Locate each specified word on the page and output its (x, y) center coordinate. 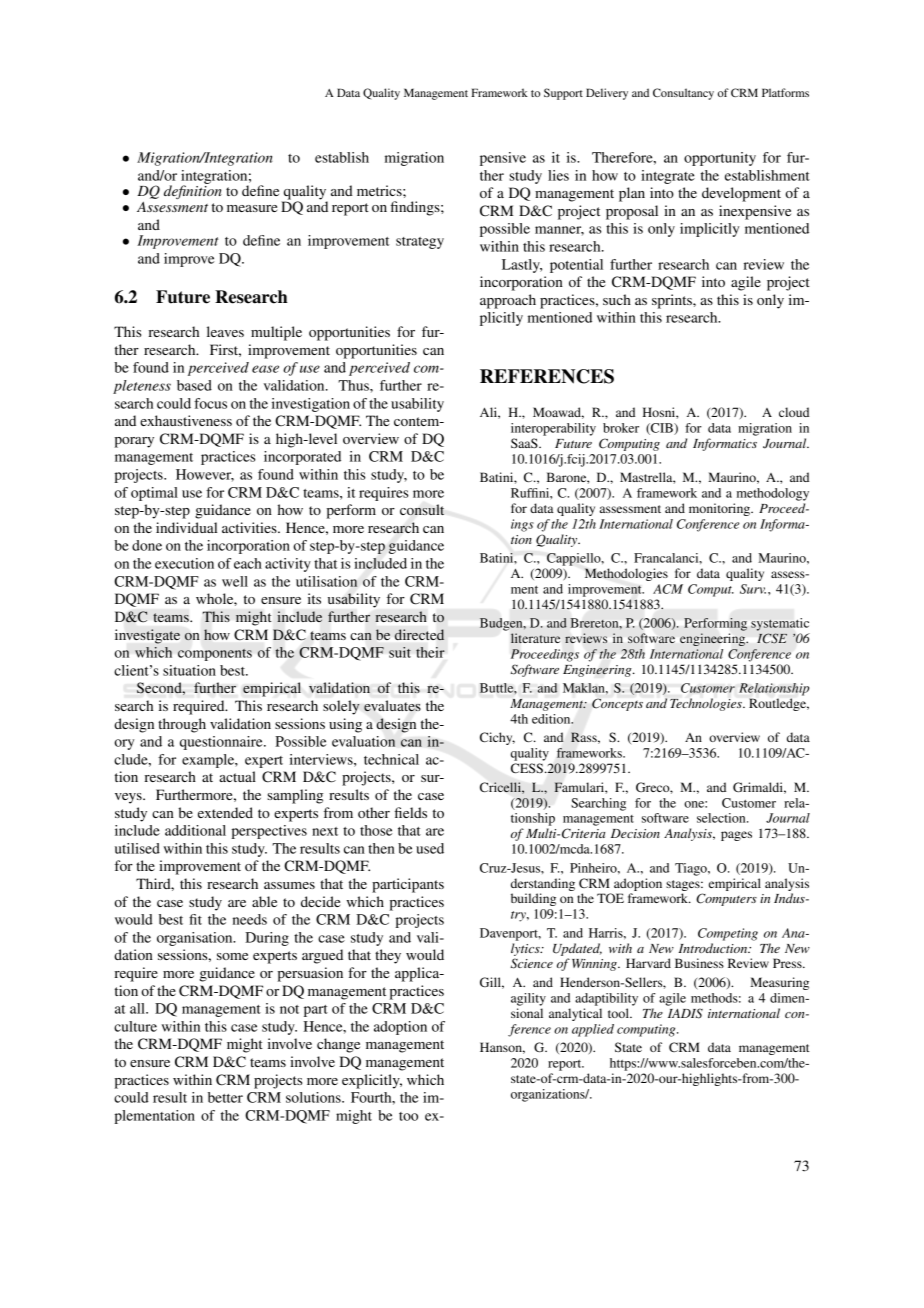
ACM (668, 589)
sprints (673, 301)
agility (528, 999)
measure (252, 208)
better (225, 1097)
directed (419, 634)
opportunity (720, 159)
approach (508, 301)
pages (736, 836)
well (235, 581)
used (430, 848)
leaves (225, 331)
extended (225, 812)
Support (563, 94)
